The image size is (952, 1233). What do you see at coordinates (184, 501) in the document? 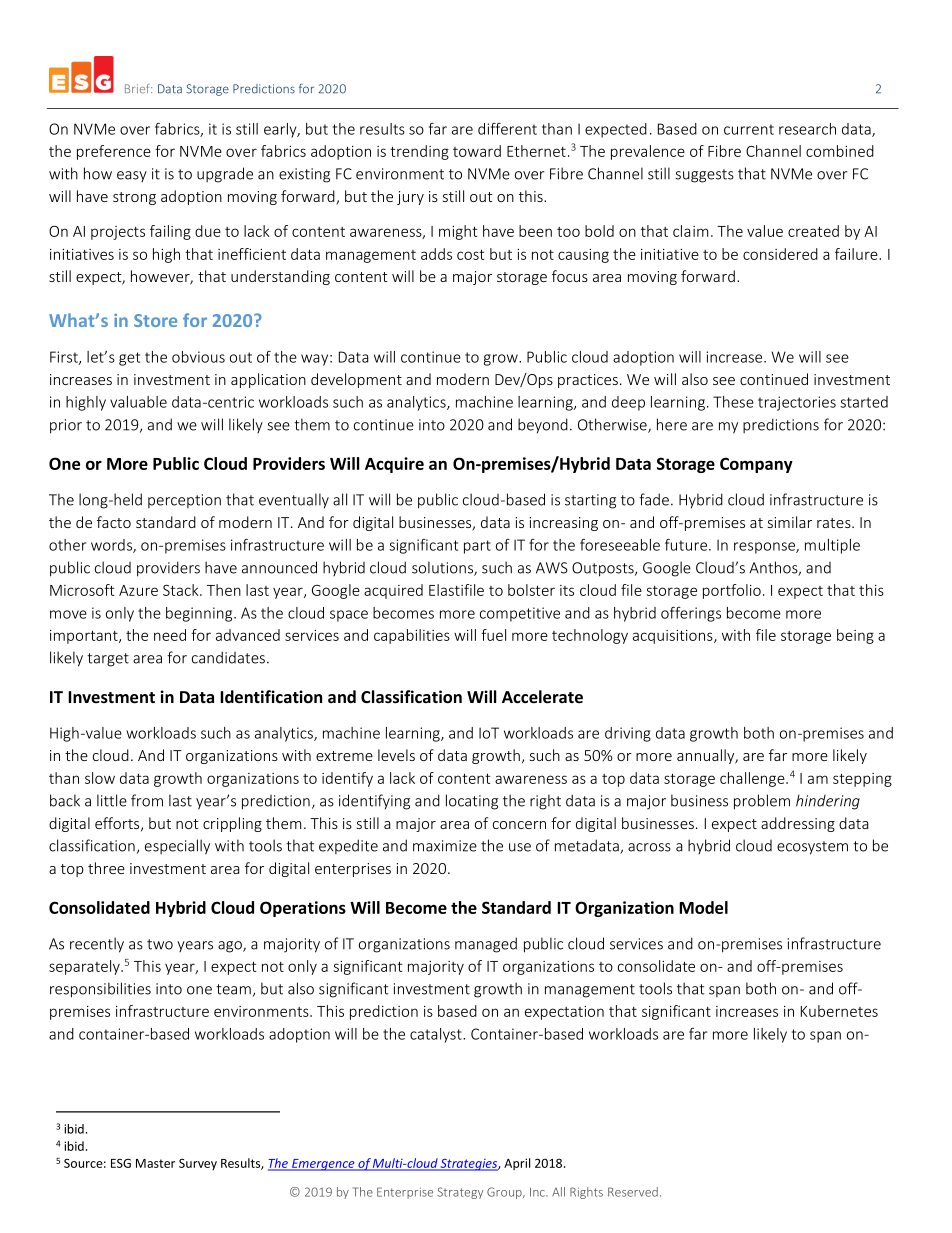
I see `perception` at bounding box center [184, 501].
